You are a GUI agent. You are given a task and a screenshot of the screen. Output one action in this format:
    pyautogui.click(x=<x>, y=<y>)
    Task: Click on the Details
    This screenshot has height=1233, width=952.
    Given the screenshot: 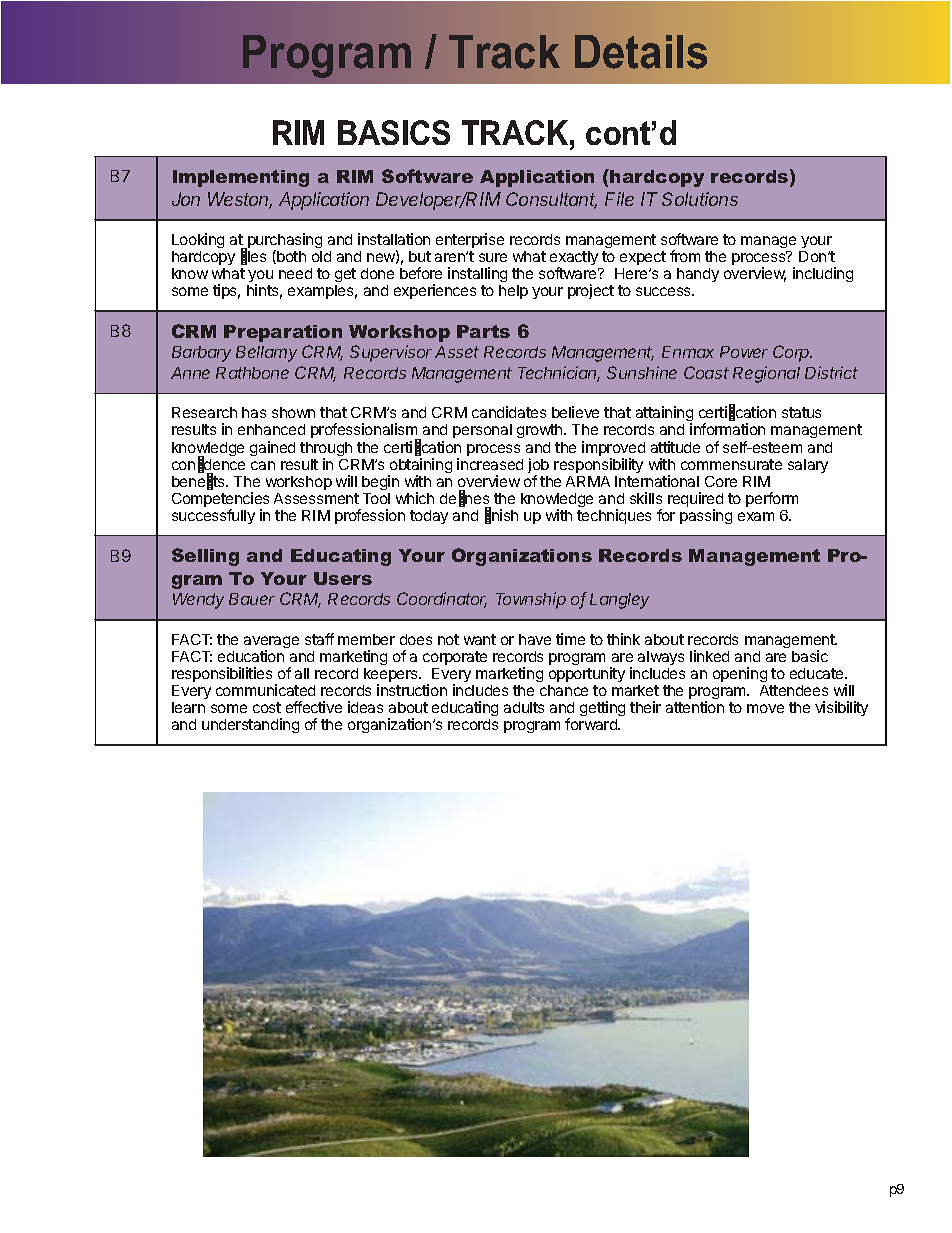 What is the action you would take?
    pyautogui.click(x=641, y=52)
